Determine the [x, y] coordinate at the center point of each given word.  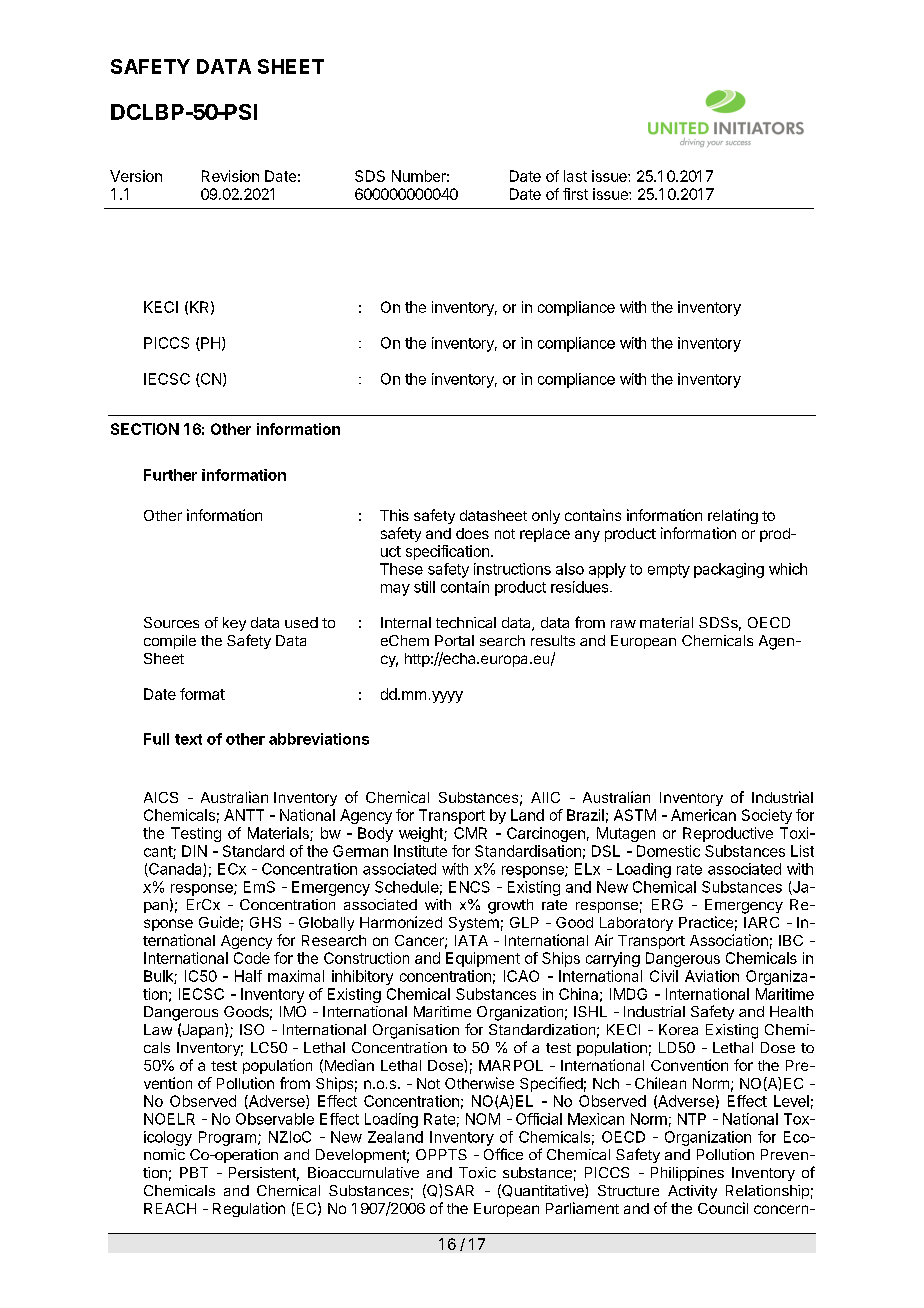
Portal [454, 640]
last [575, 176]
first [575, 194]
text [188, 739]
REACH [170, 1208]
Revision [230, 176]
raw [623, 624]
